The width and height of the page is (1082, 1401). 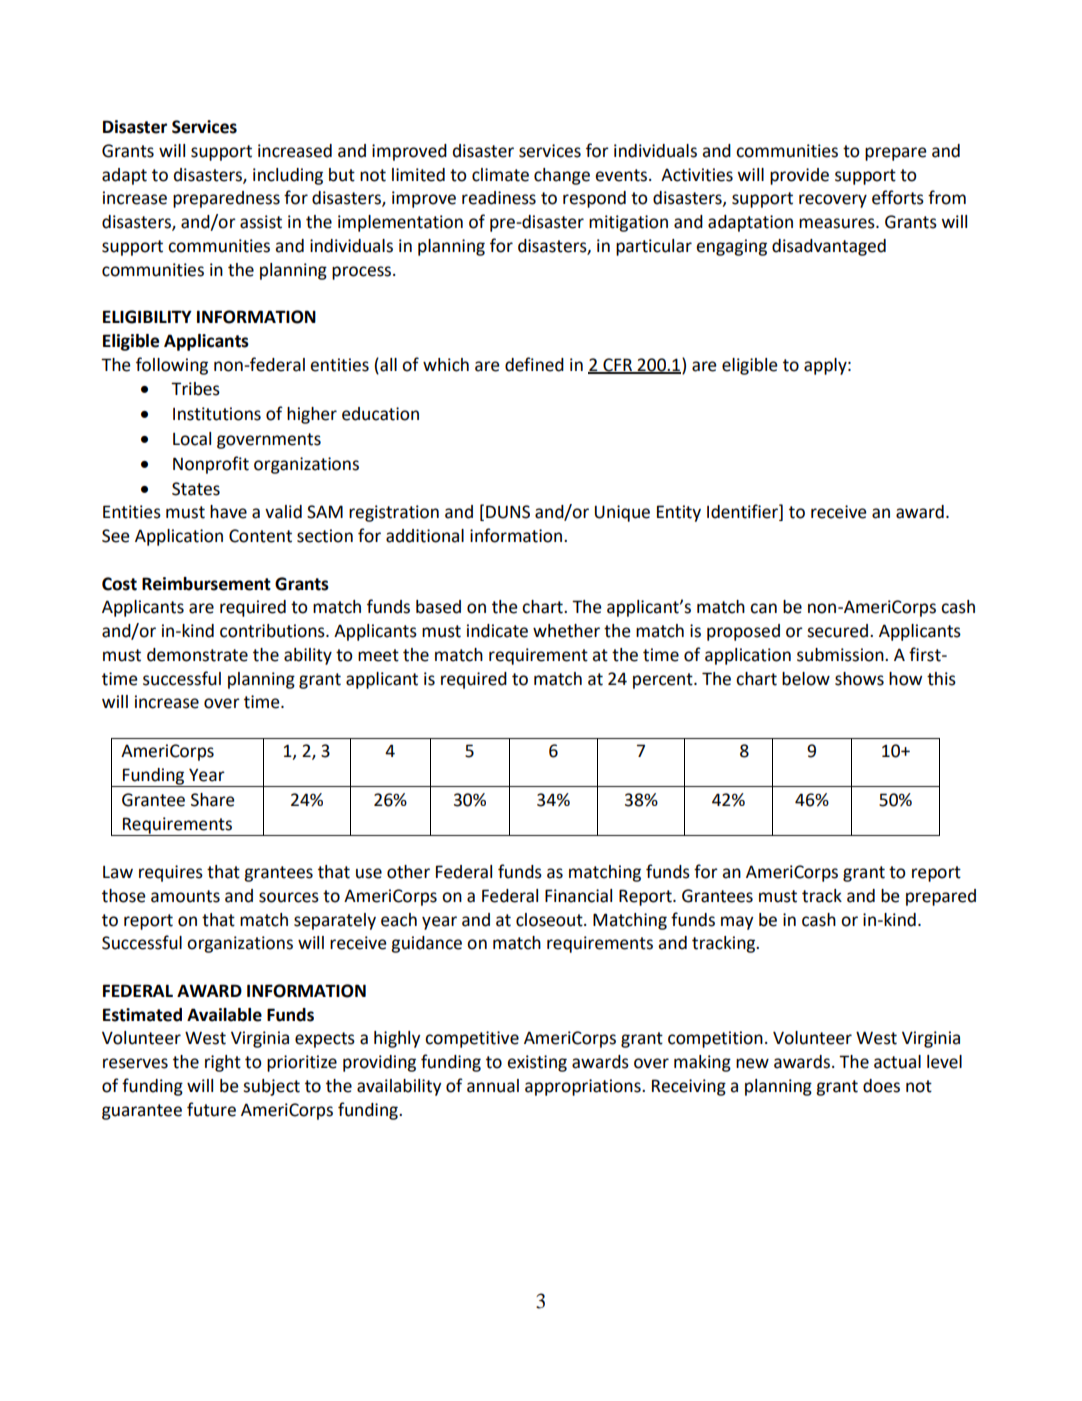 What do you see at coordinates (679, 513) in the page?
I see `Entity` at bounding box center [679, 513].
